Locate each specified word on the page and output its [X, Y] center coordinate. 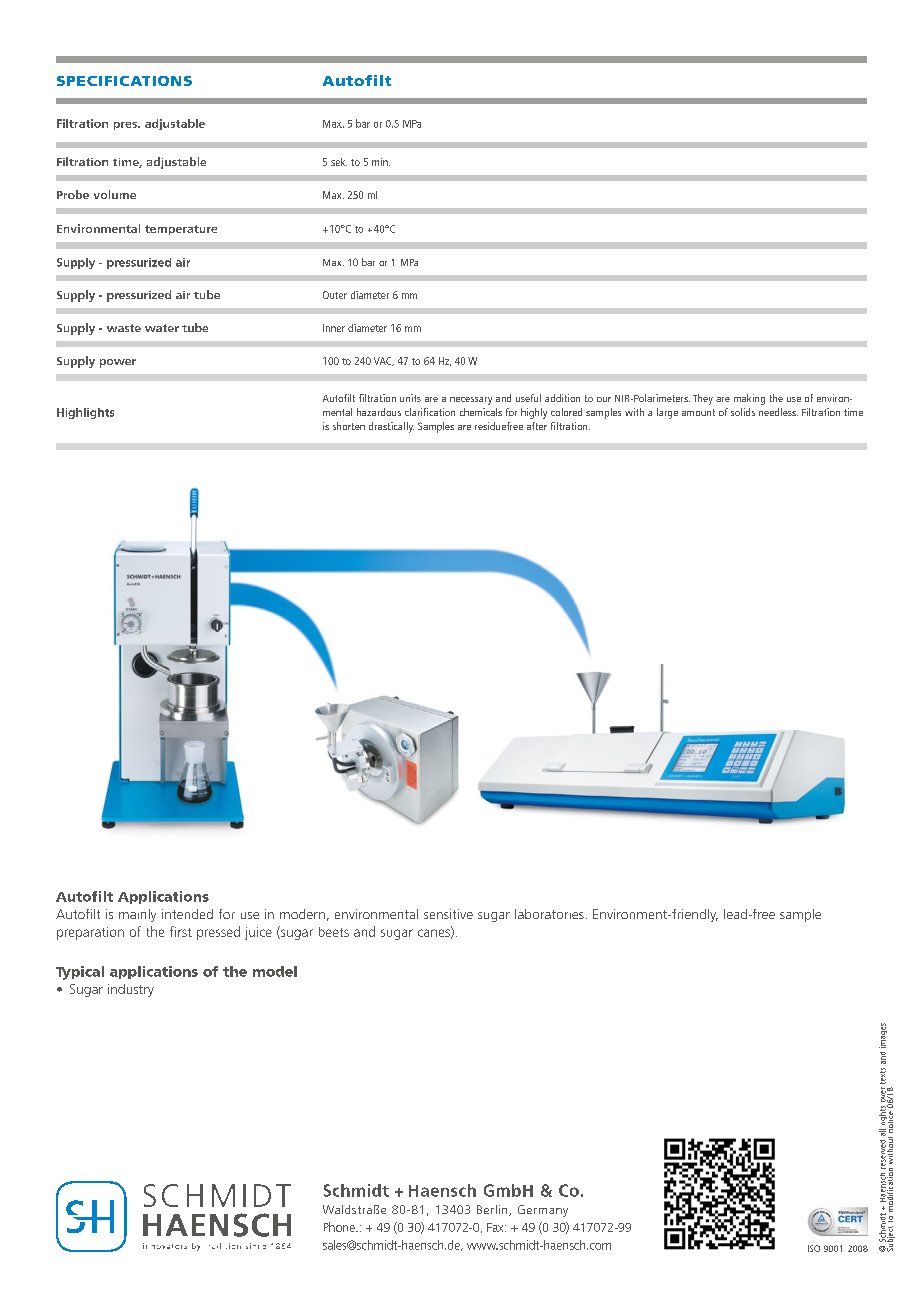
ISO [814, 1248]
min [381, 162]
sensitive [448, 914]
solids [743, 412]
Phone [340, 1227]
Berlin [493, 1210]
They [703, 399]
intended [187, 914]
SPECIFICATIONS [124, 81]
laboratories [549, 914]
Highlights [85, 413]
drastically [391, 427]
